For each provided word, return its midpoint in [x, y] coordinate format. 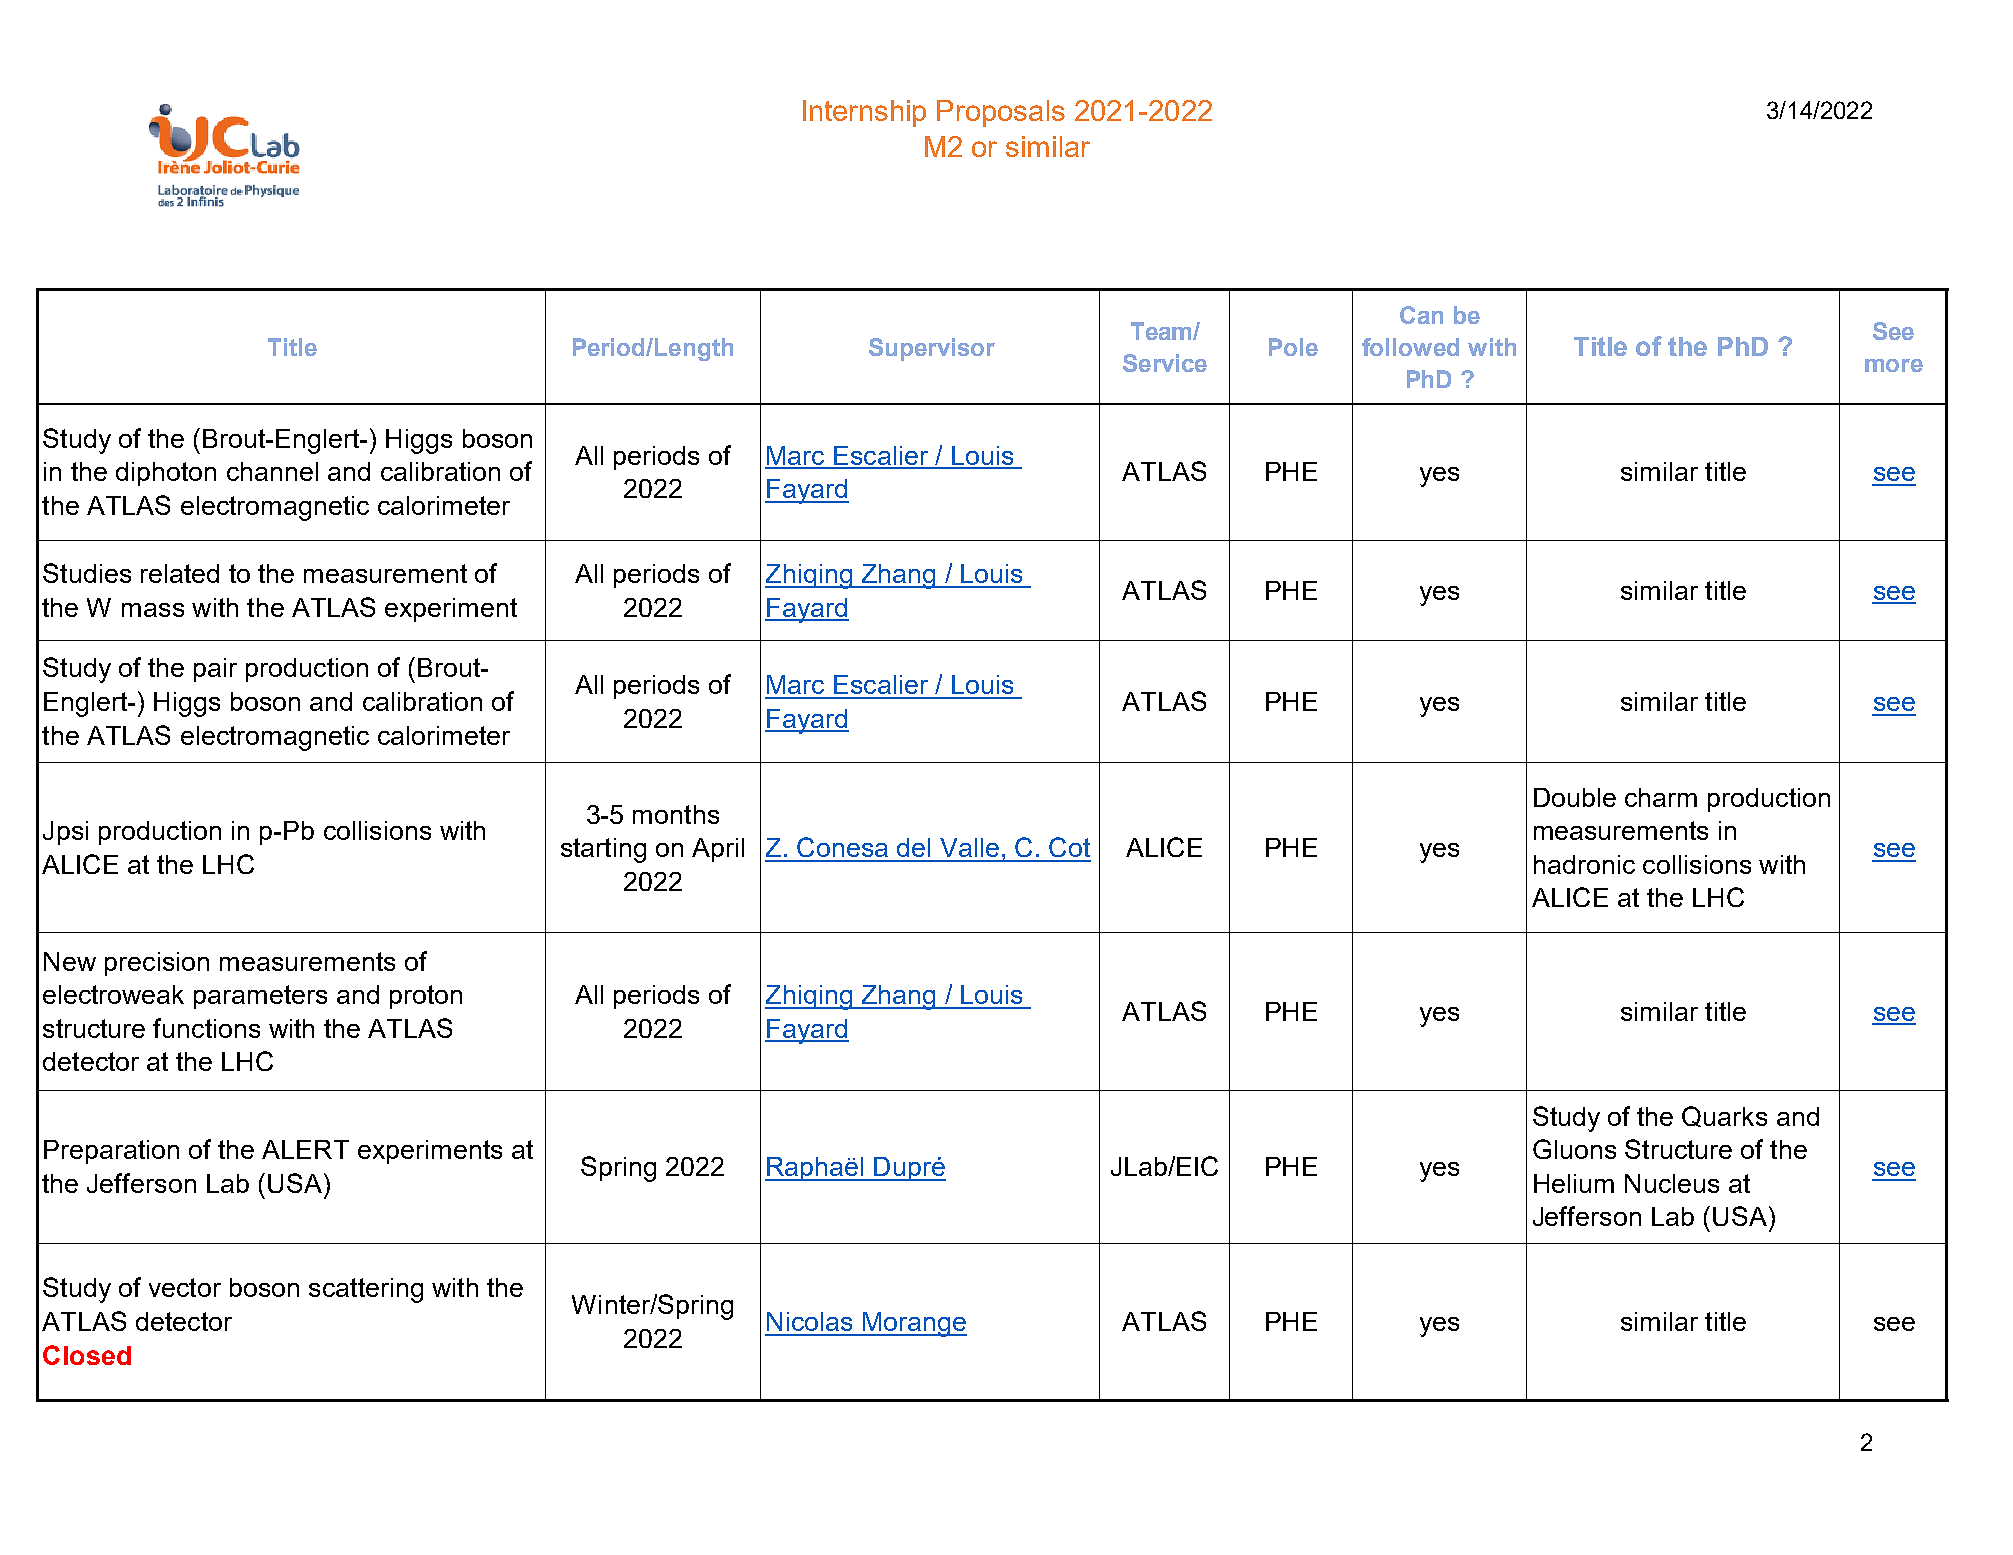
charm [1661, 797]
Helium [1574, 1183]
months [676, 814]
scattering [366, 1290]
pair [215, 670]
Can [1421, 315]
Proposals [1001, 113]
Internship [864, 113]
